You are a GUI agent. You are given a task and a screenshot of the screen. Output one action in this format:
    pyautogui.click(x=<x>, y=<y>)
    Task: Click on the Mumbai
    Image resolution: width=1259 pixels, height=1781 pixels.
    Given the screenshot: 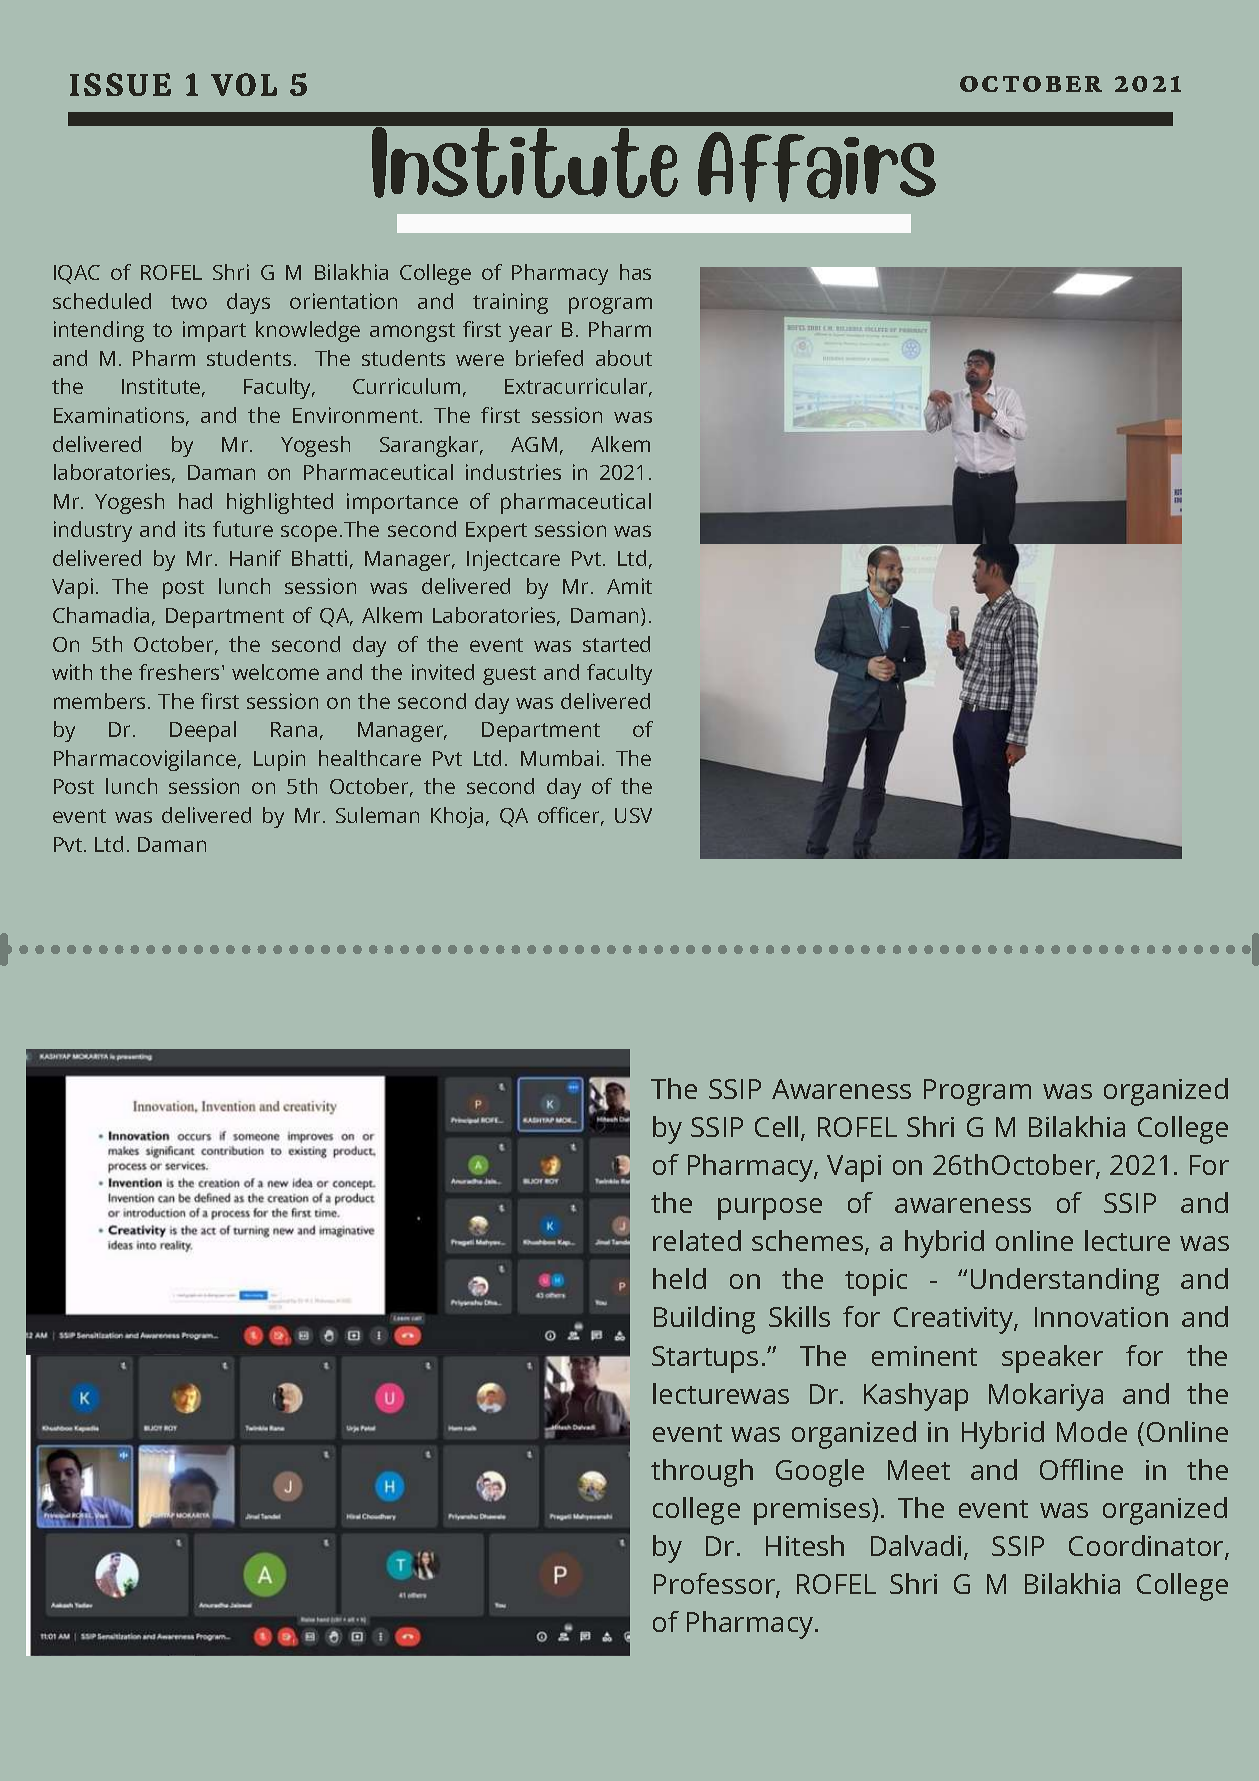 What is the action you would take?
    pyautogui.click(x=560, y=758)
